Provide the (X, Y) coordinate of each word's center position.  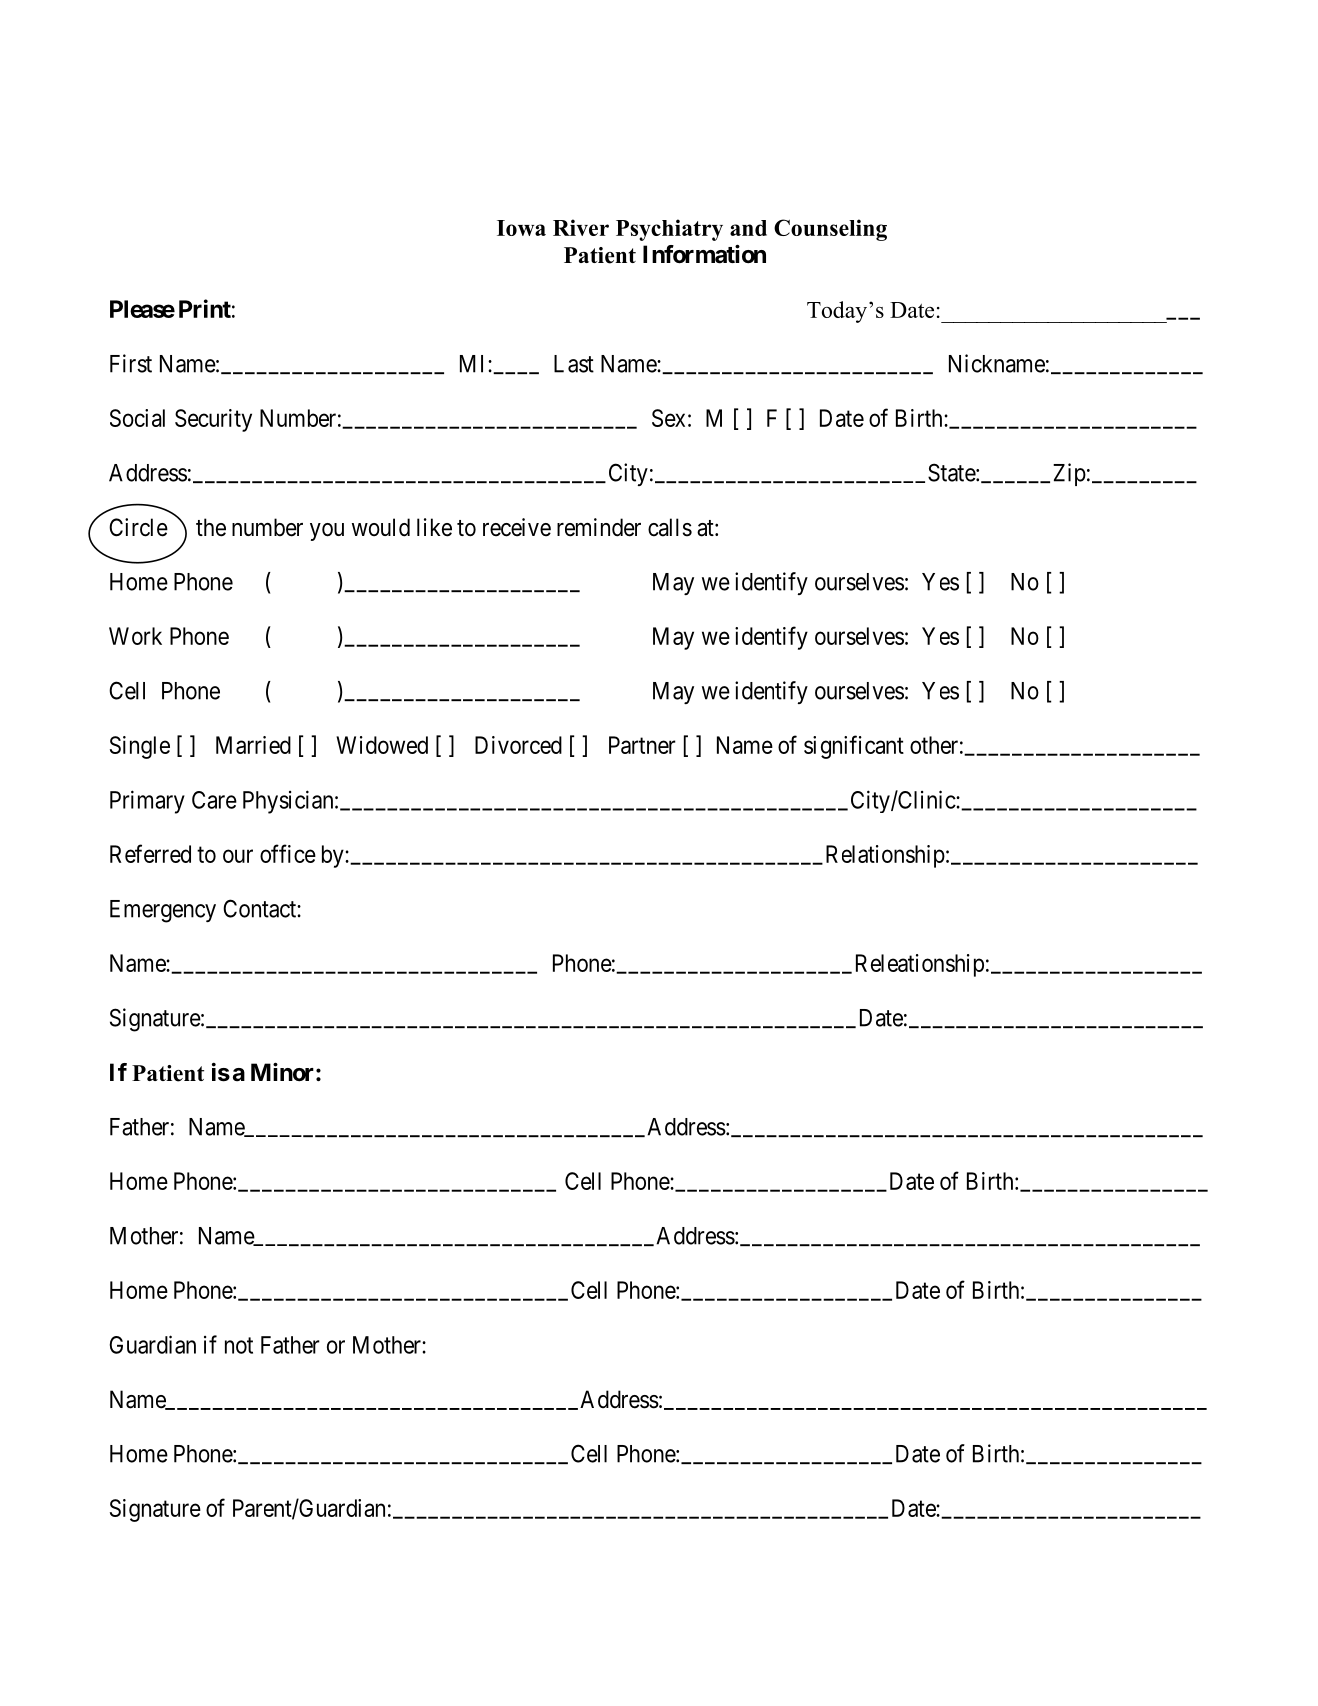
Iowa (521, 228)
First (131, 363)
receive (517, 527)
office (288, 853)
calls (670, 527)
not (239, 1345)
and (748, 228)
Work (135, 636)
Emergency (163, 911)
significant (854, 747)
